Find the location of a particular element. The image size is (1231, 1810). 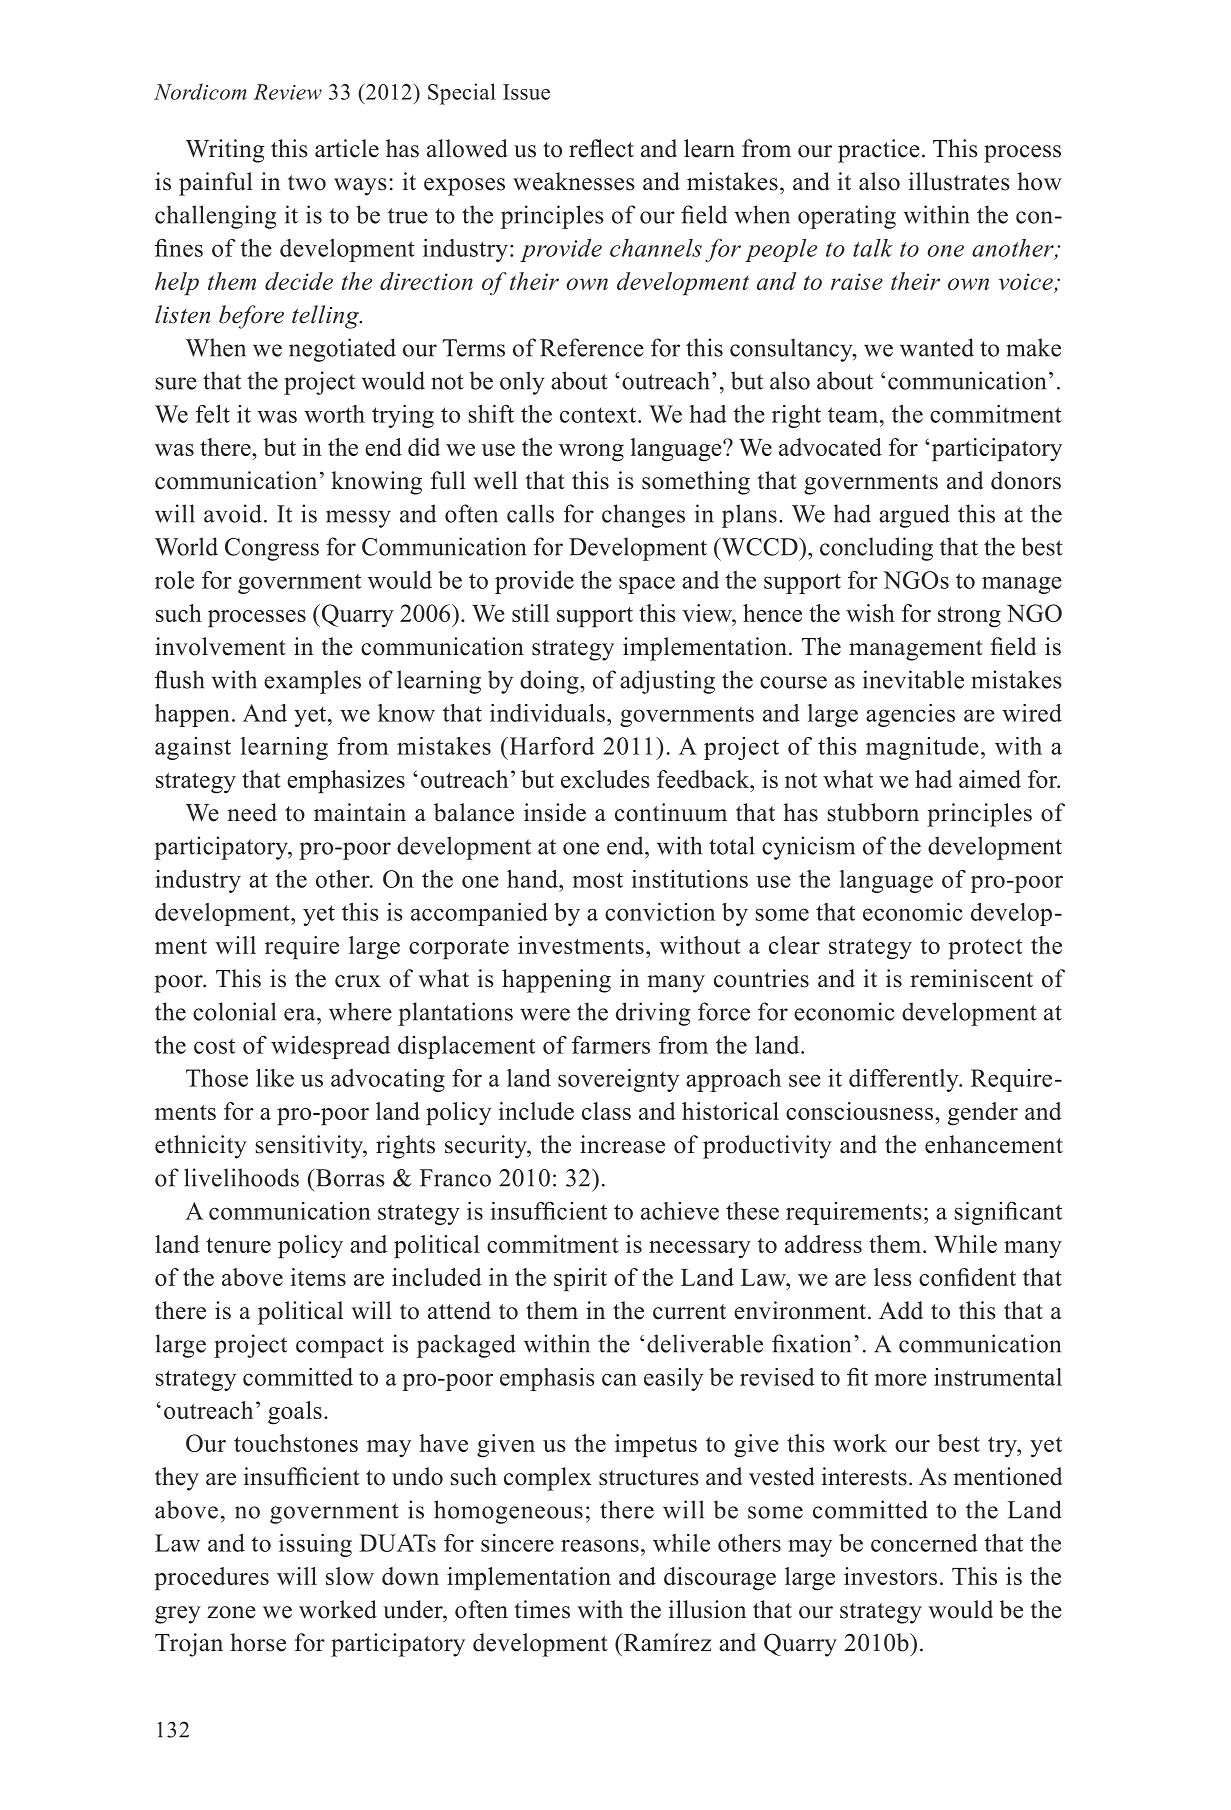

need is located at coordinates (252, 812).
